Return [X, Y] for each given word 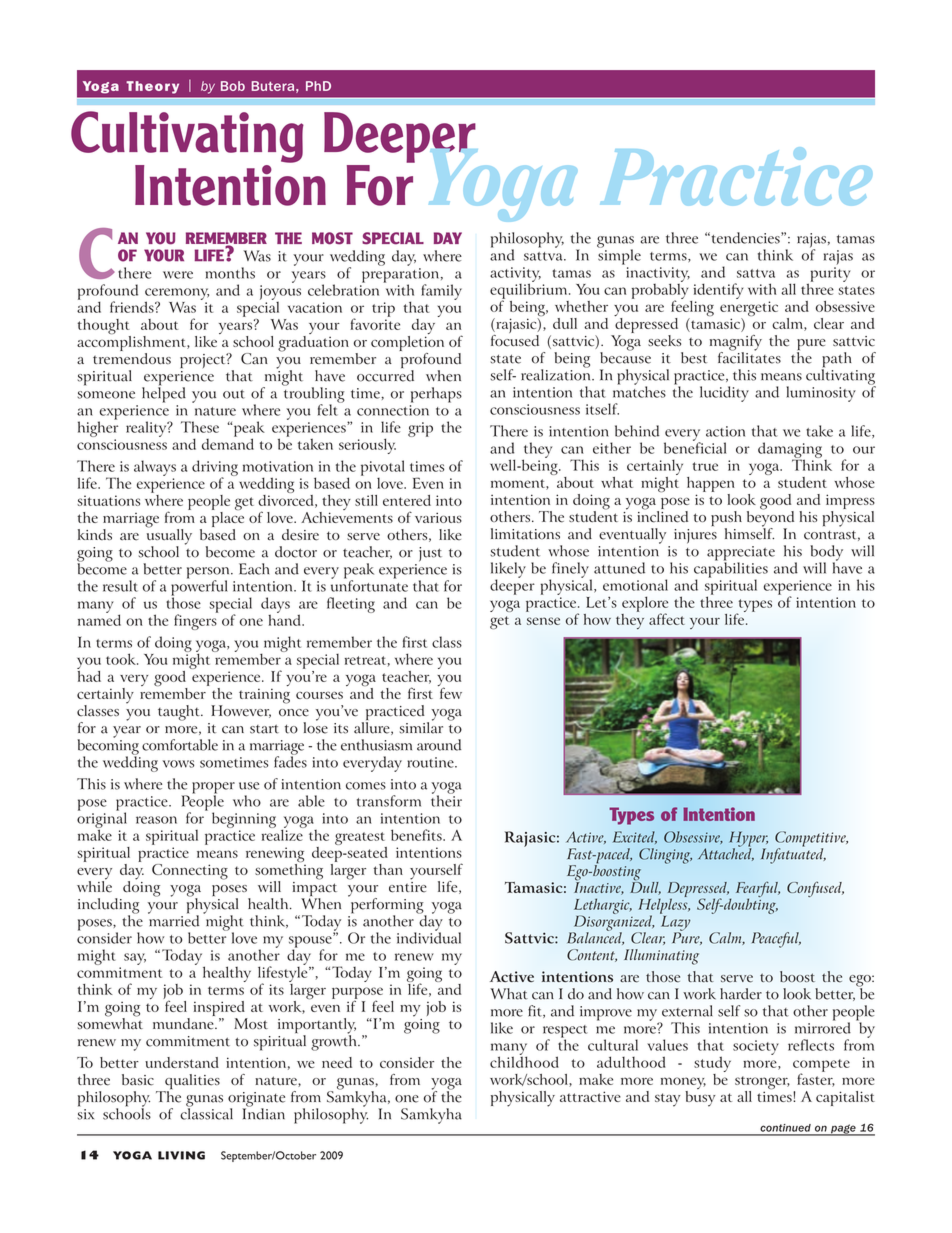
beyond [770, 518]
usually [169, 536]
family [441, 292]
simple [619, 256]
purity [829, 275]
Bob [233, 86]
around [439, 745]
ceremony [177, 295]
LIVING [181, 1155]
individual [429, 937]
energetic [749, 310]
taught [180, 713]
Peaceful [776, 940]
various [438, 517]
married [173, 920]
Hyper [748, 840]
